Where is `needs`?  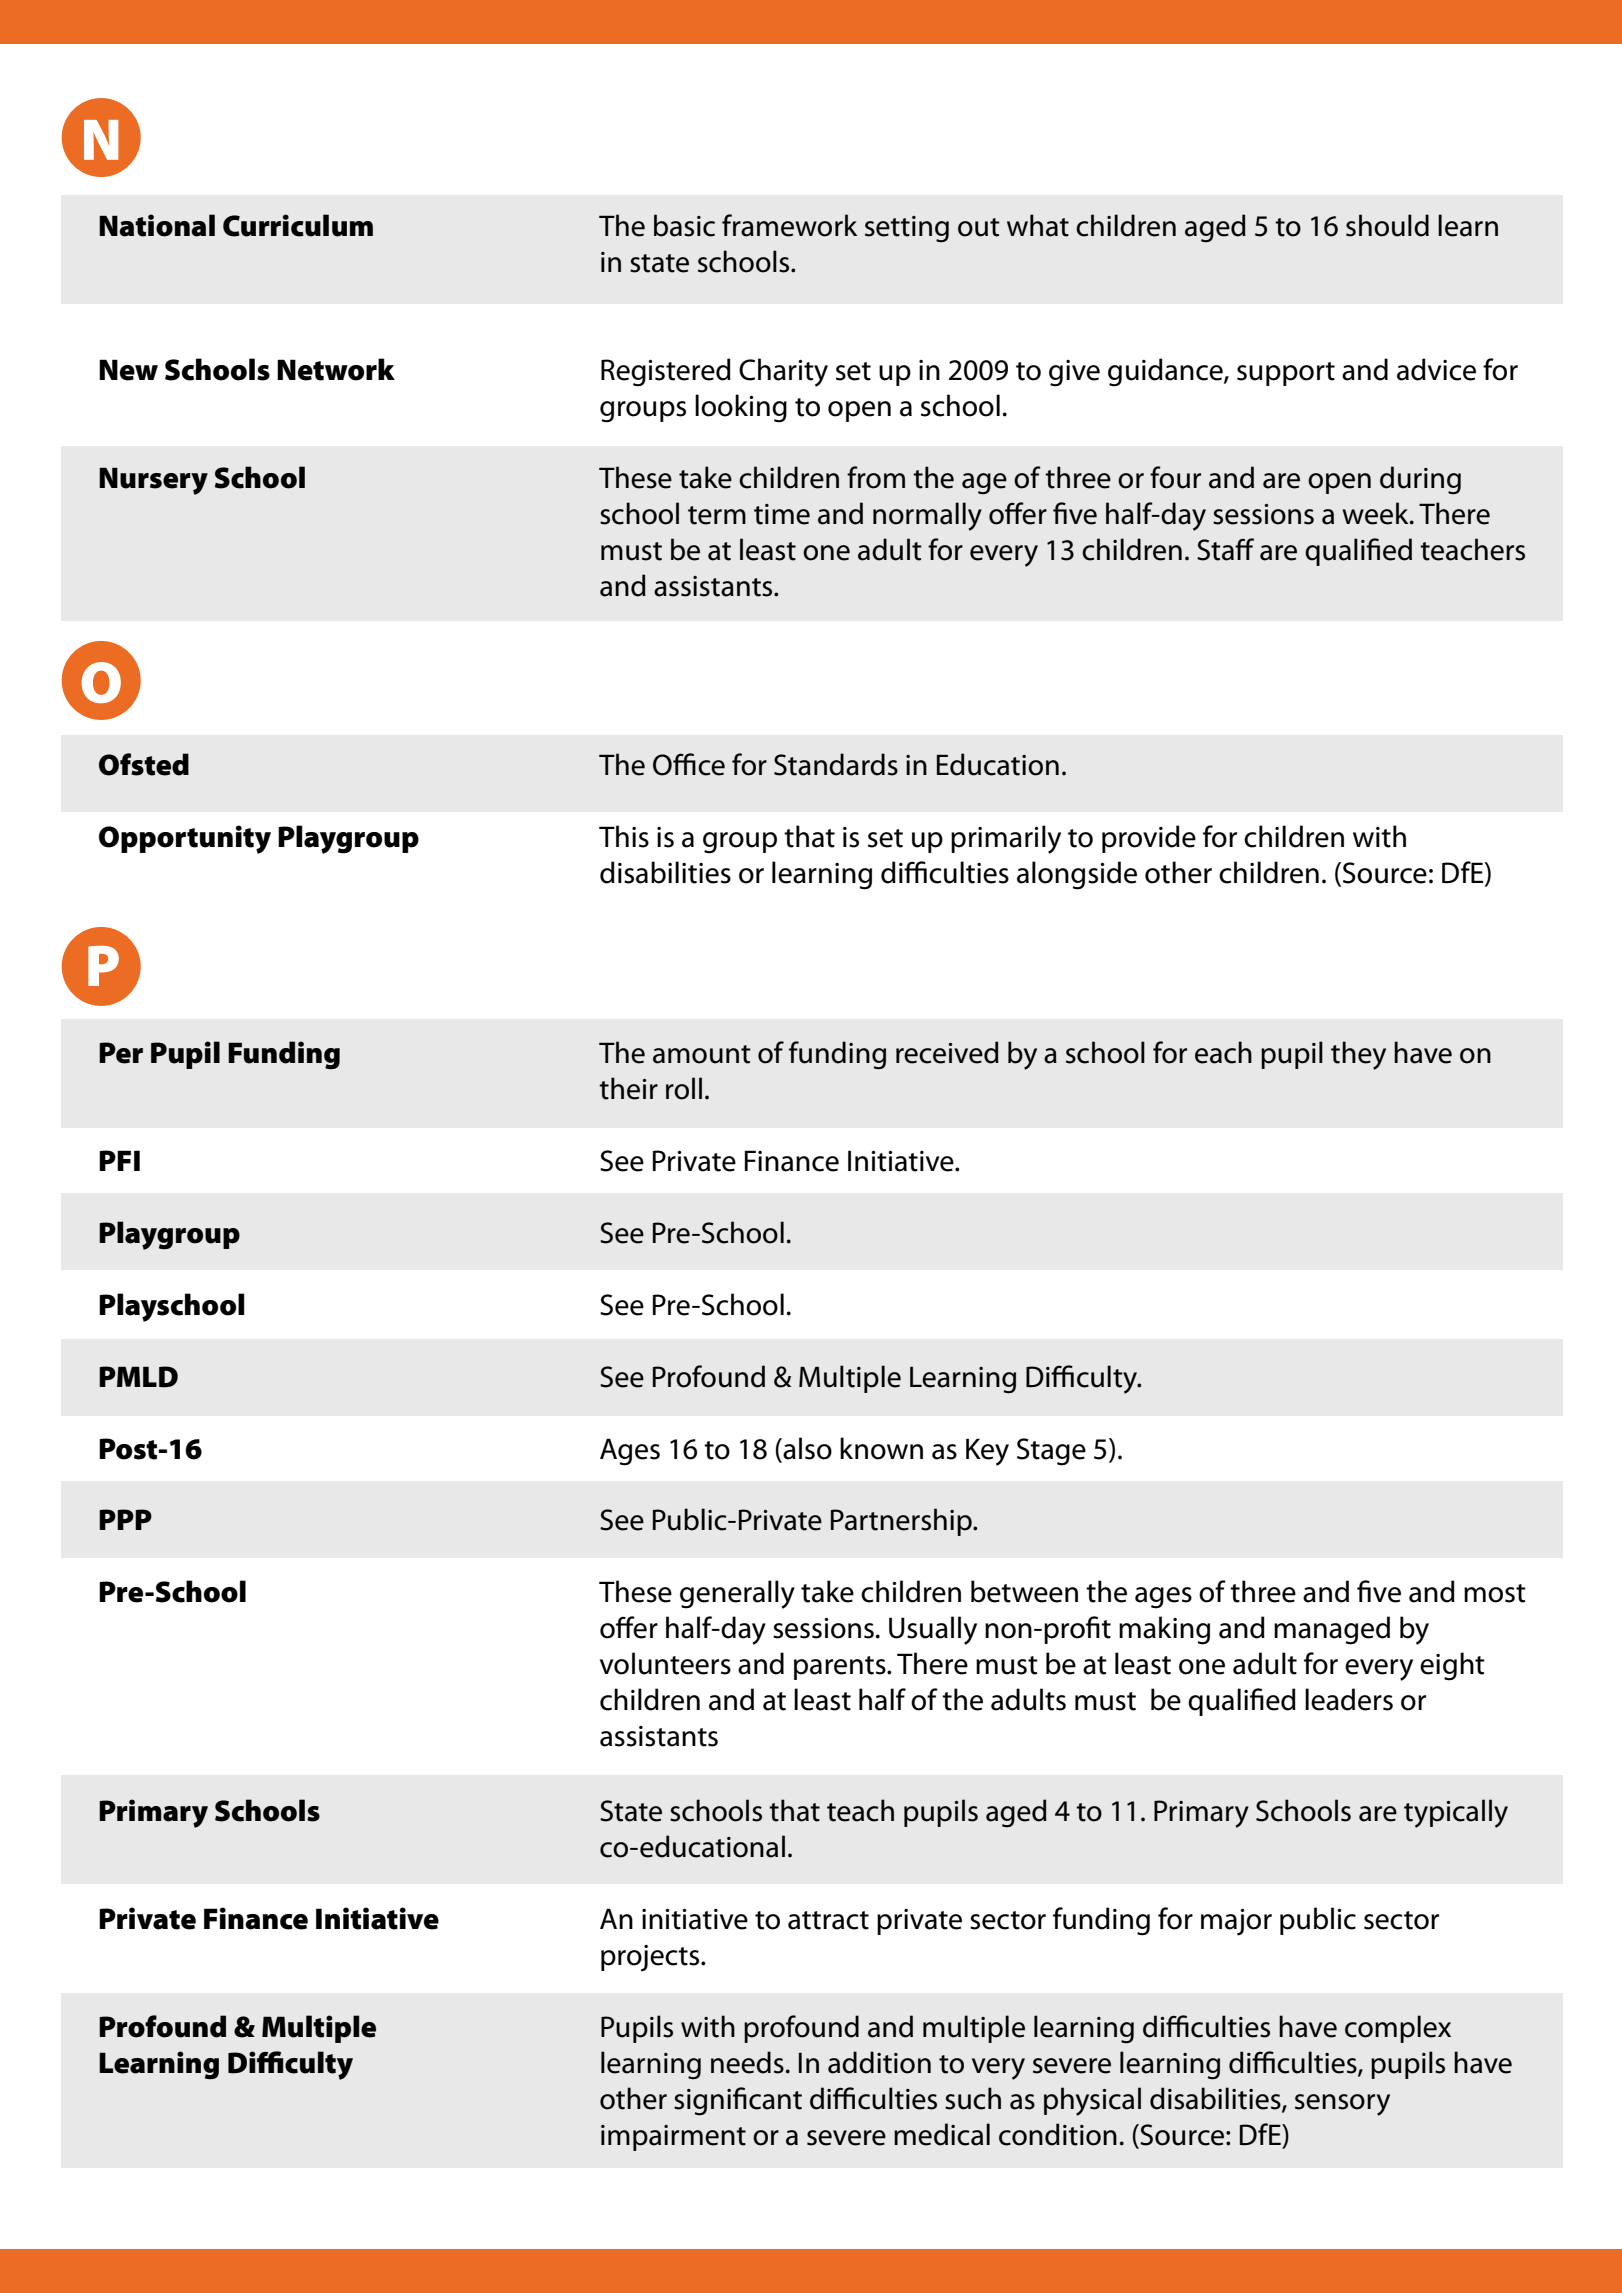 needs is located at coordinates (747, 2062).
